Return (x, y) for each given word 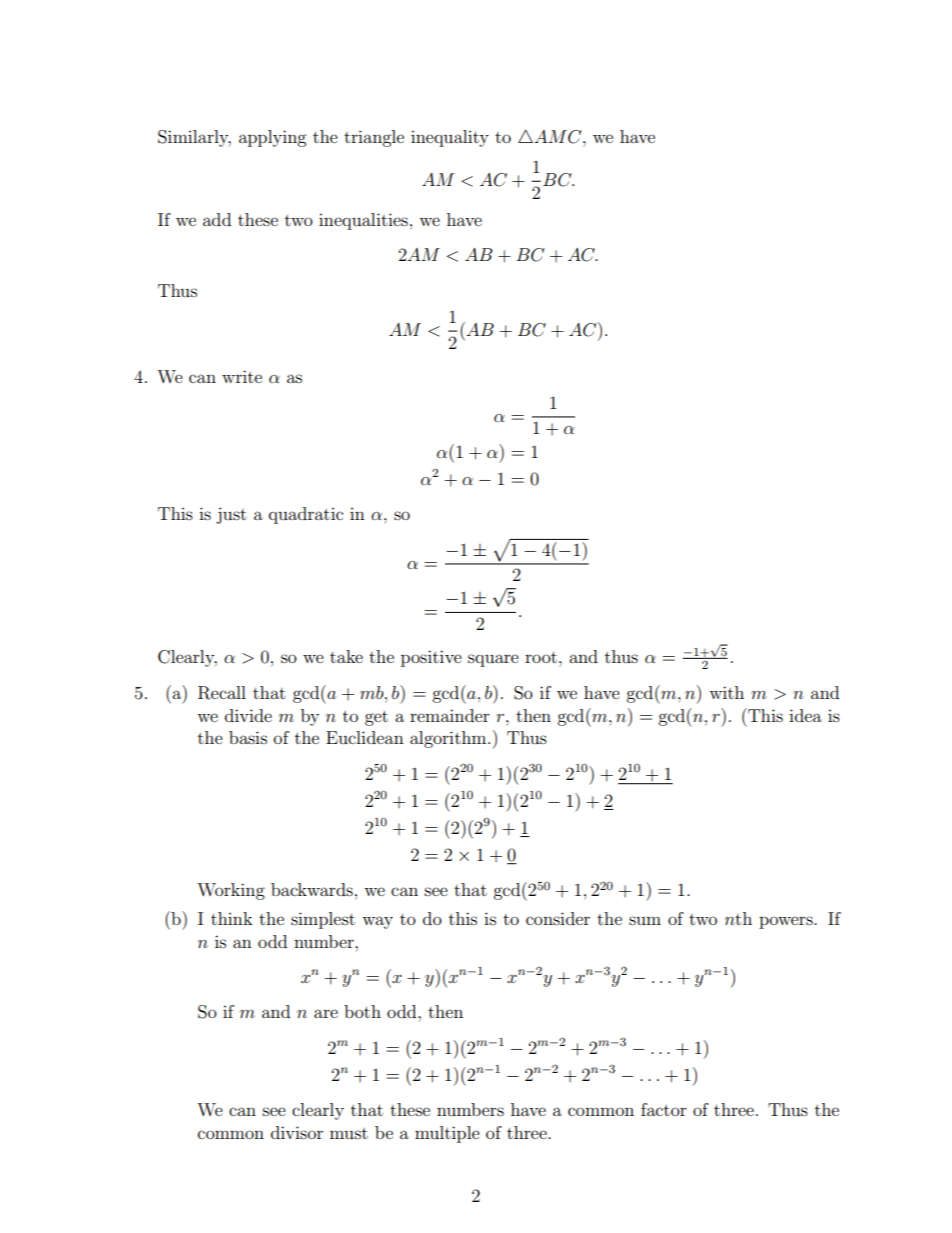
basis (248, 737)
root (541, 657)
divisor (297, 1132)
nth (738, 918)
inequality (450, 138)
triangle (374, 138)
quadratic (306, 515)
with (726, 692)
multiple (447, 1134)
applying (272, 138)
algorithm (449, 739)
